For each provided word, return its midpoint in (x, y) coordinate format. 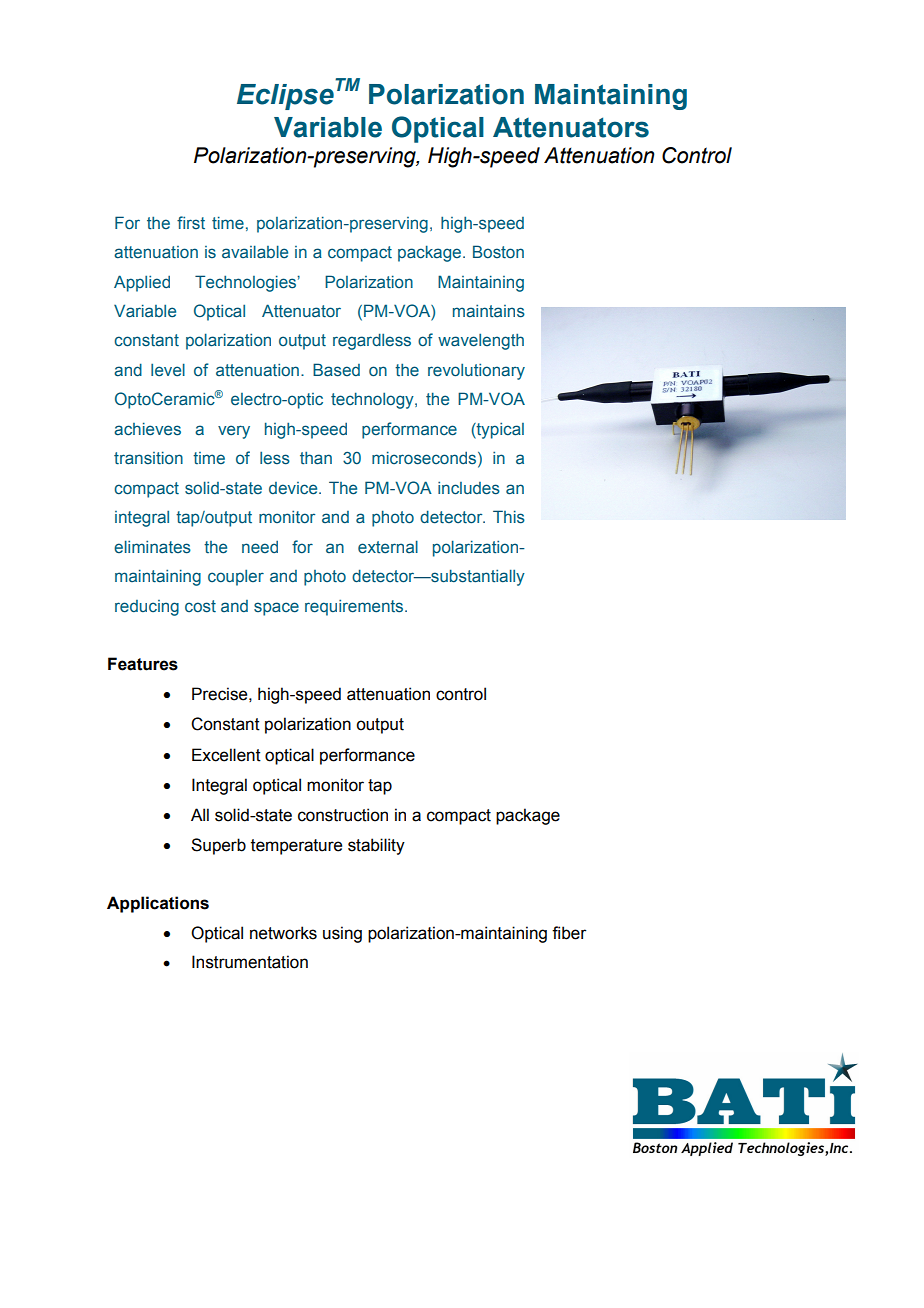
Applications (158, 904)
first (191, 222)
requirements (355, 607)
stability (376, 846)
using (342, 934)
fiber (569, 933)
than (316, 458)
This (509, 517)
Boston (498, 252)
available (255, 252)
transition (148, 458)
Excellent (226, 755)
